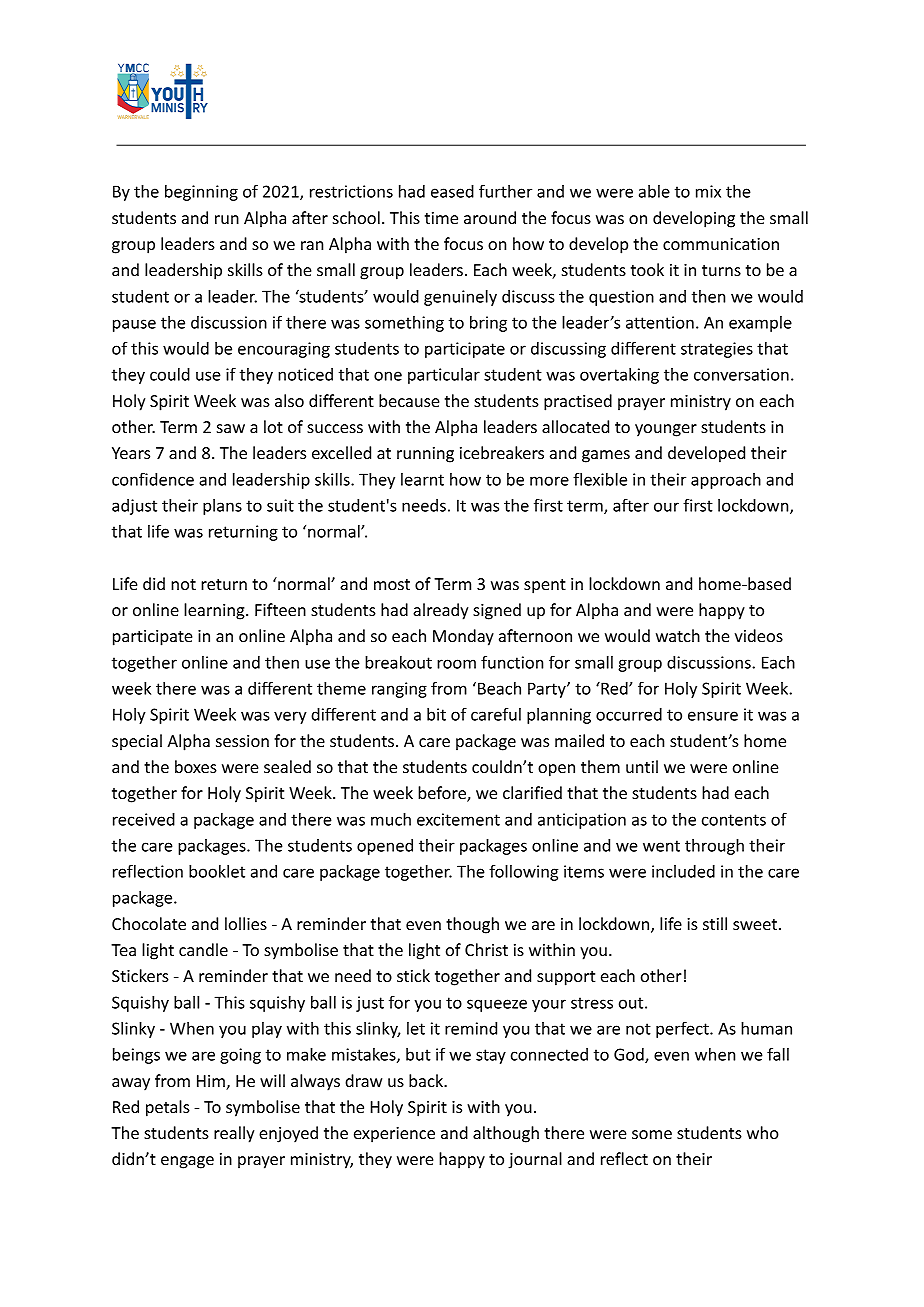 This document has width=924, height=1307. What do you see at coordinates (425, 455) in the document?
I see `running` at bounding box center [425, 455].
